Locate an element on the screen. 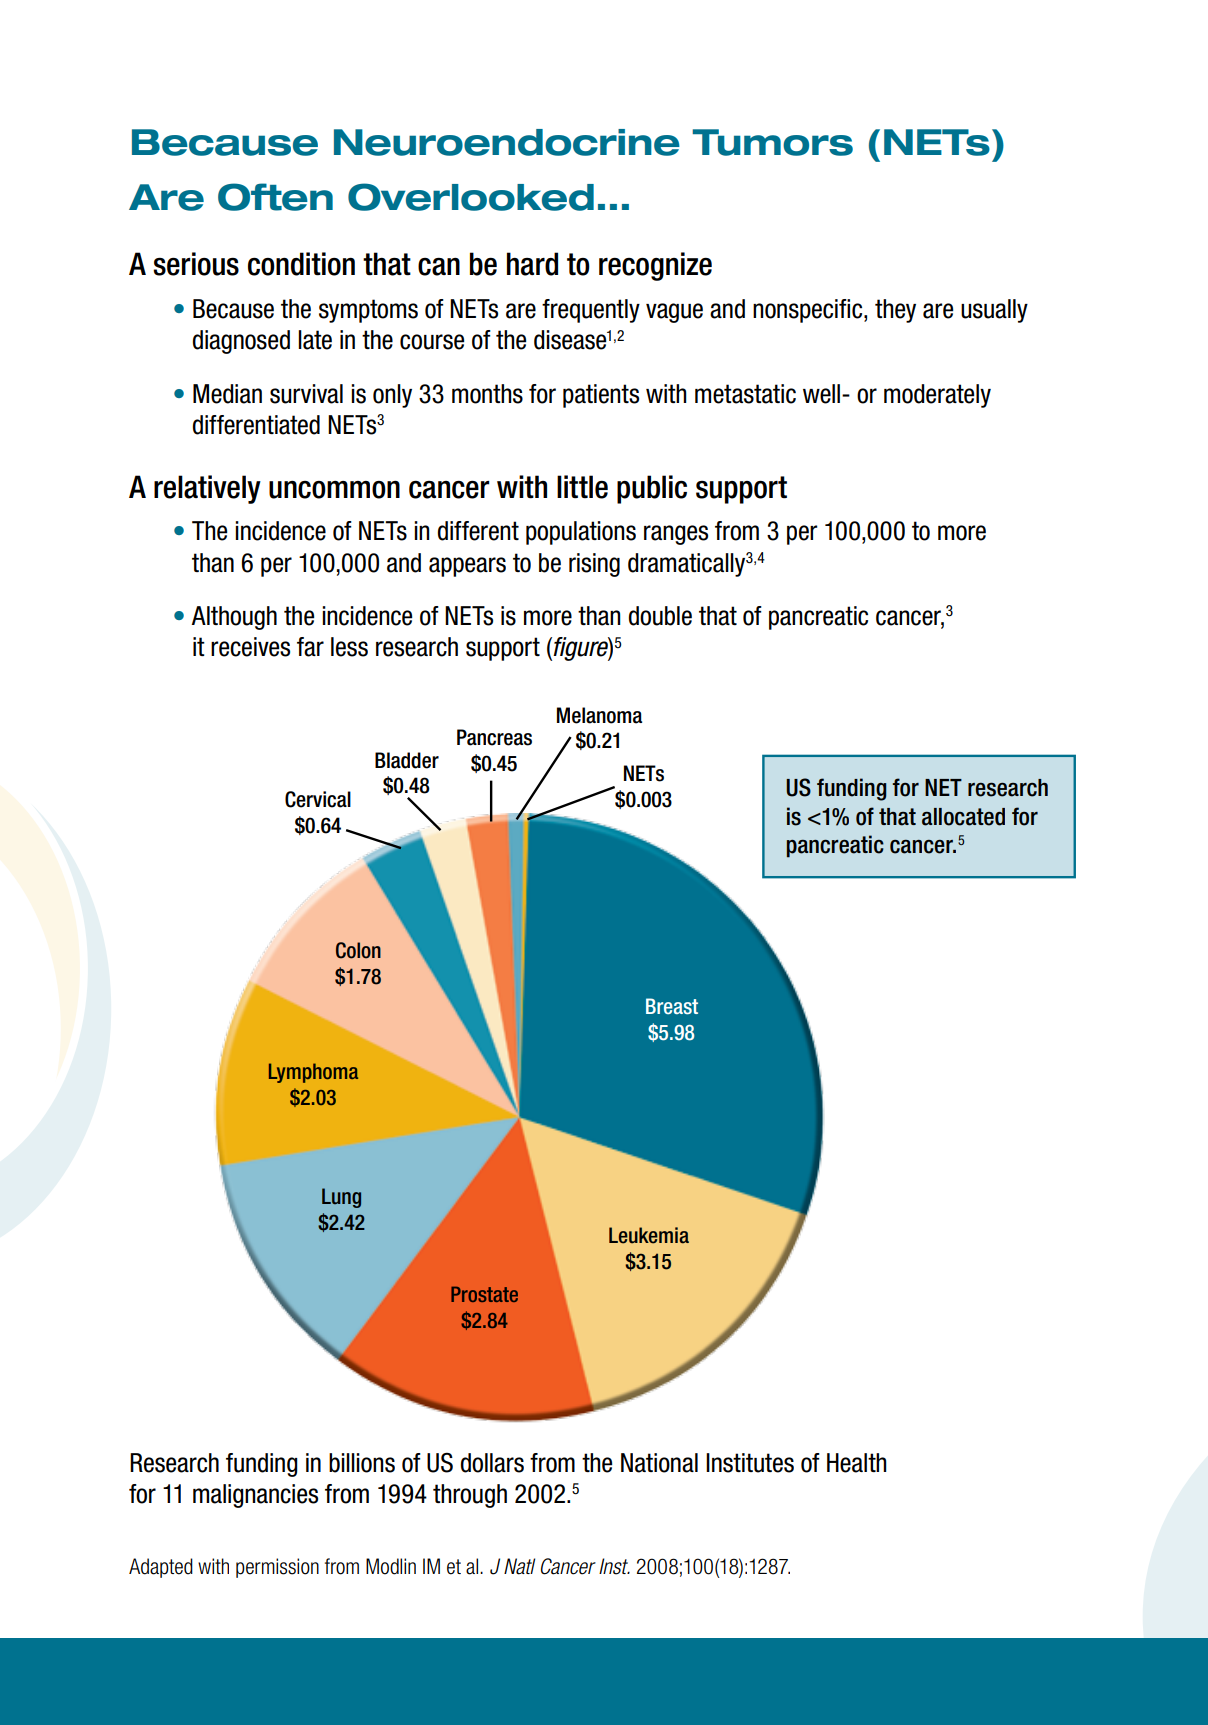  allocated is located at coordinates (963, 817).
